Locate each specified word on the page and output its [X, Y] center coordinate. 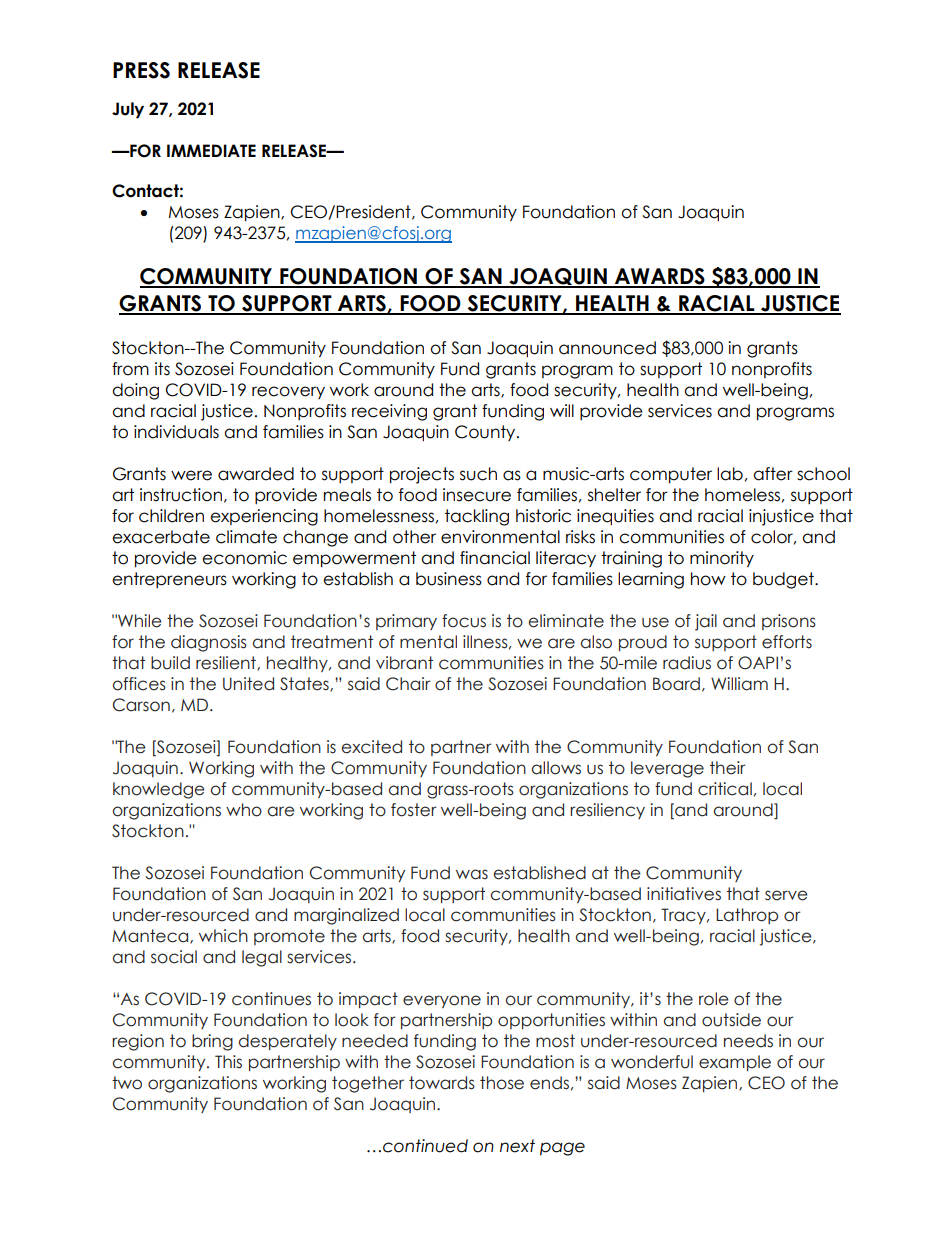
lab [730, 474]
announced [607, 348]
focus [464, 621]
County [486, 433]
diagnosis [209, 643]
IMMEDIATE [211, 150]
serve [786, 895]
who [244, 810]
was [472, 874]
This [228, 1062]
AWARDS [660, 277]
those [502, 1083]
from [130, 369]
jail [706, 622]
